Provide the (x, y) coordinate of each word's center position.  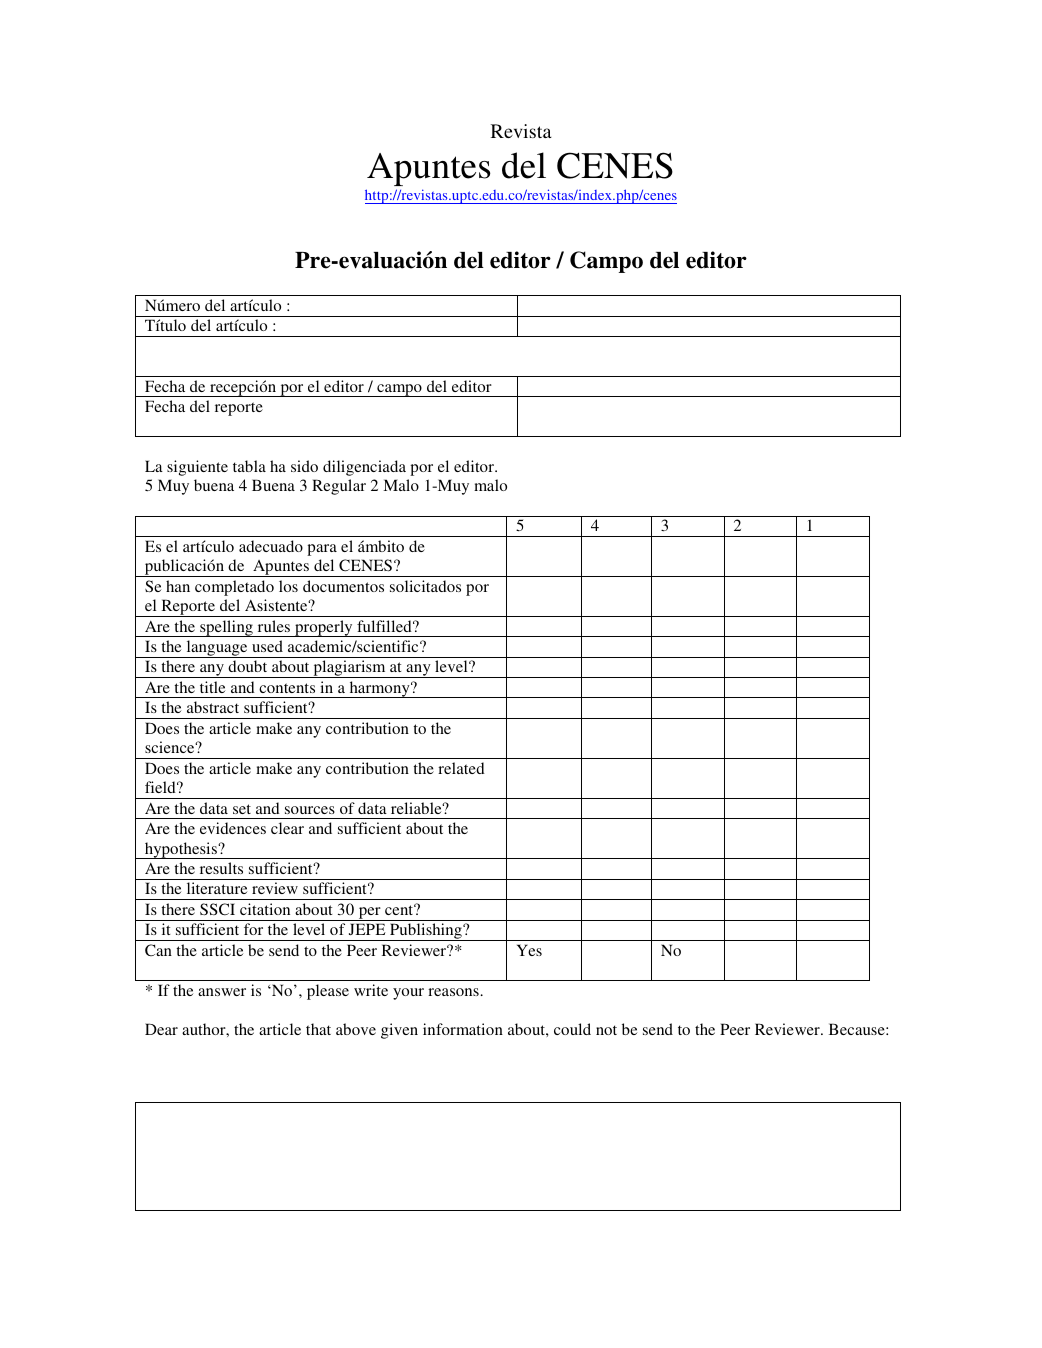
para (322, 550)
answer (222, 992)
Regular (339, 487)
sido (304, 466)
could (572, 1029)
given (399, 1031)
